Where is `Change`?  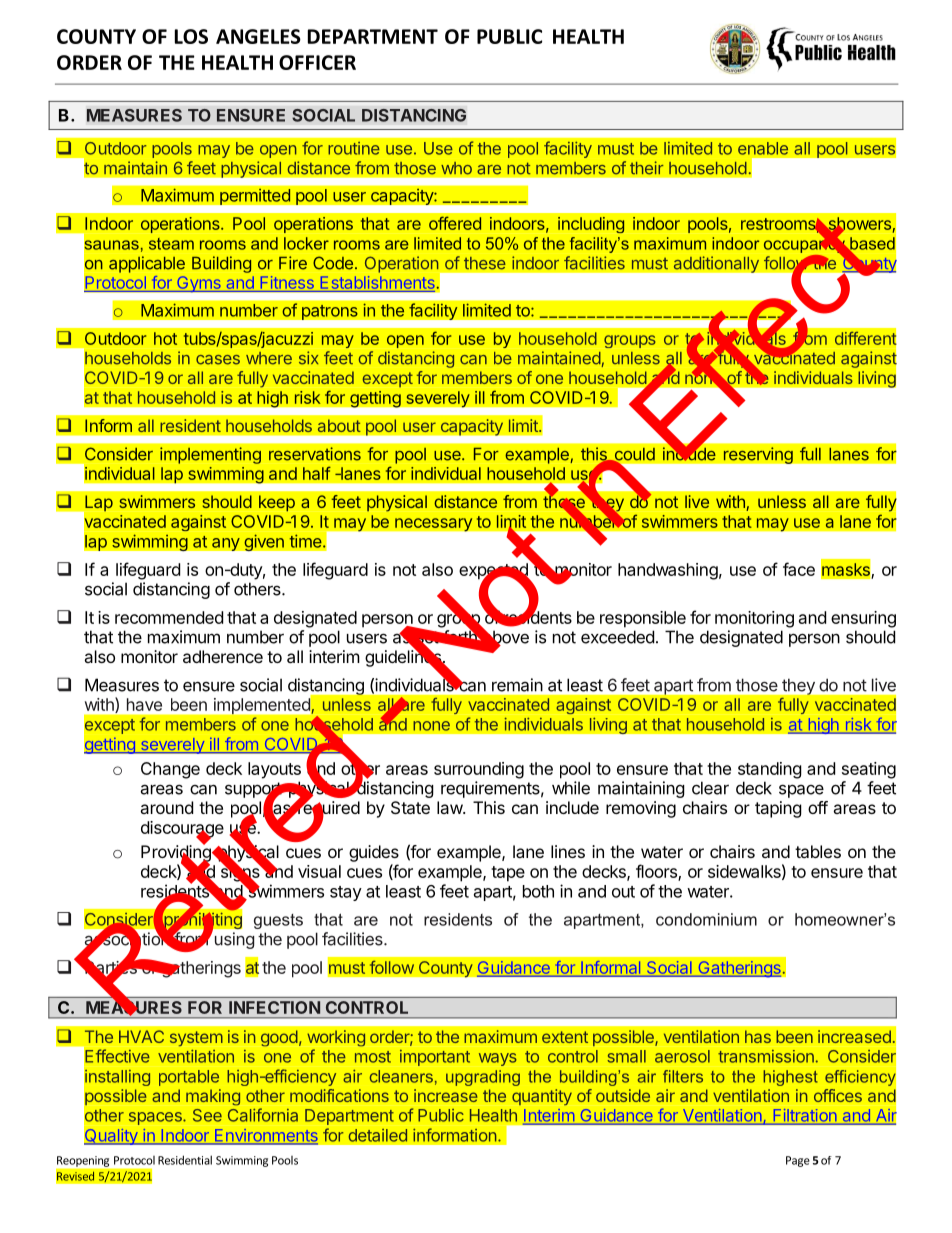 Change is located at coordinates (170, 770).
